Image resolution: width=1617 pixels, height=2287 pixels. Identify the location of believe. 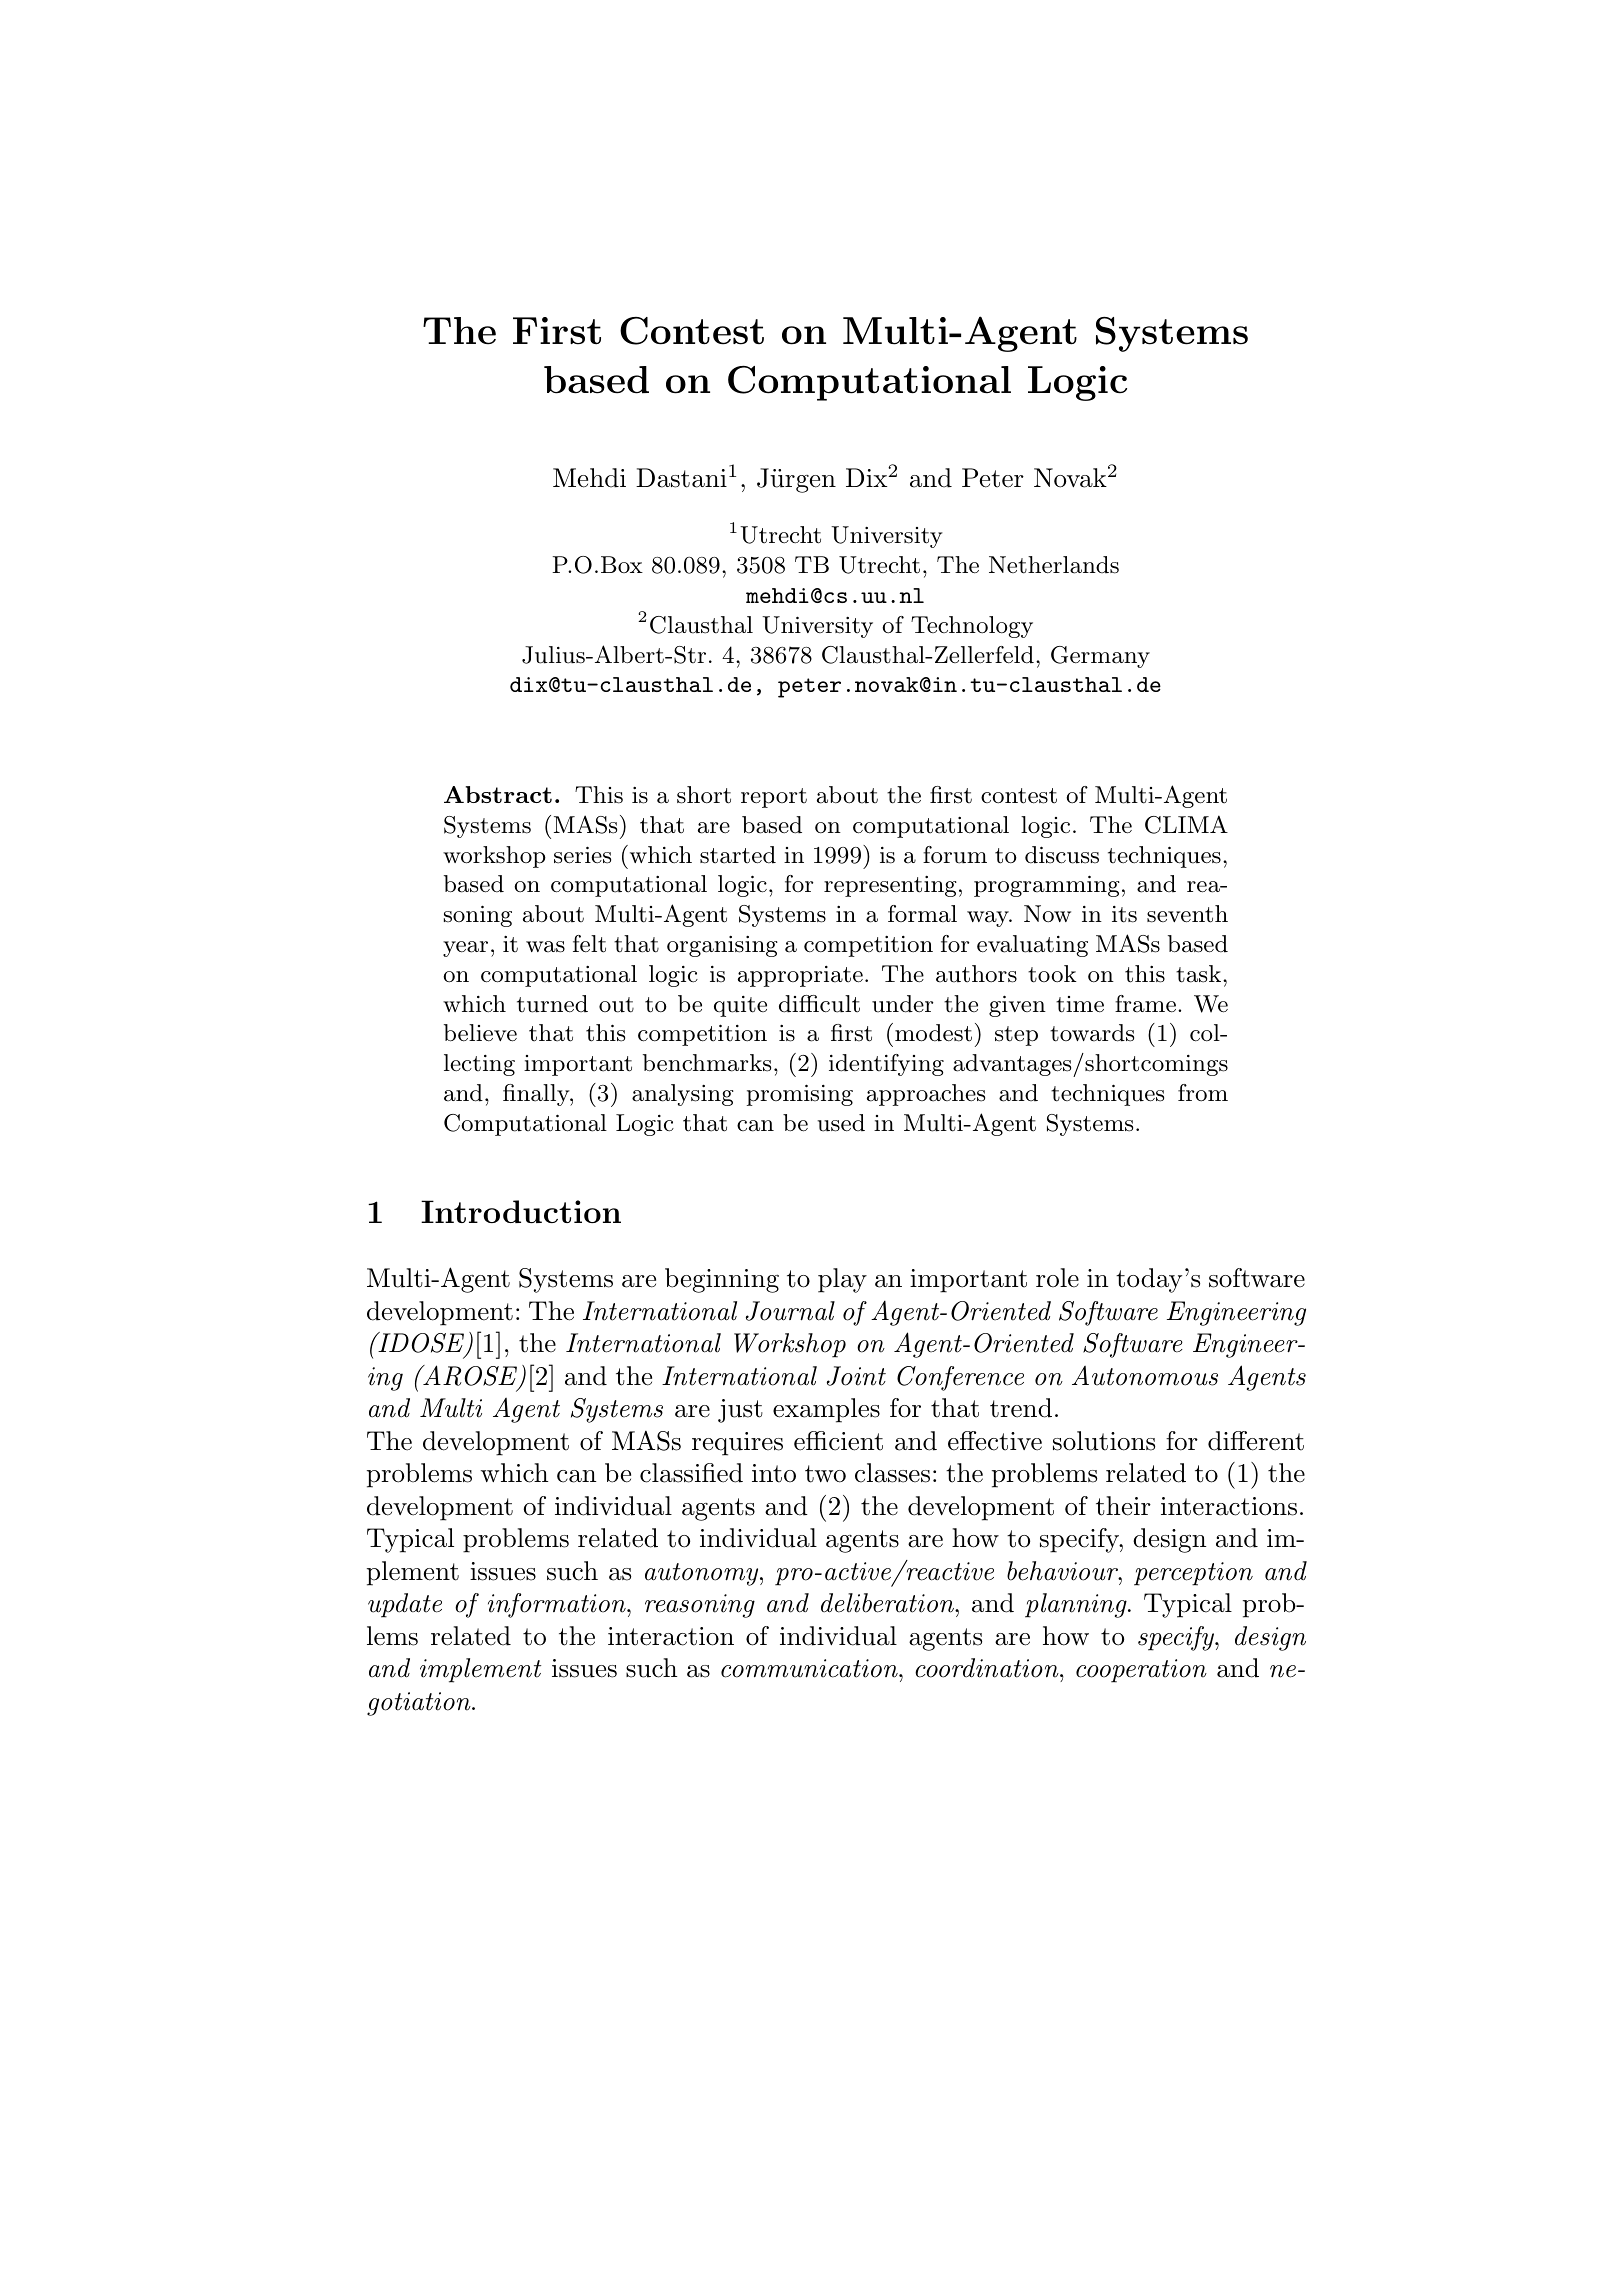
(480, 1033).
